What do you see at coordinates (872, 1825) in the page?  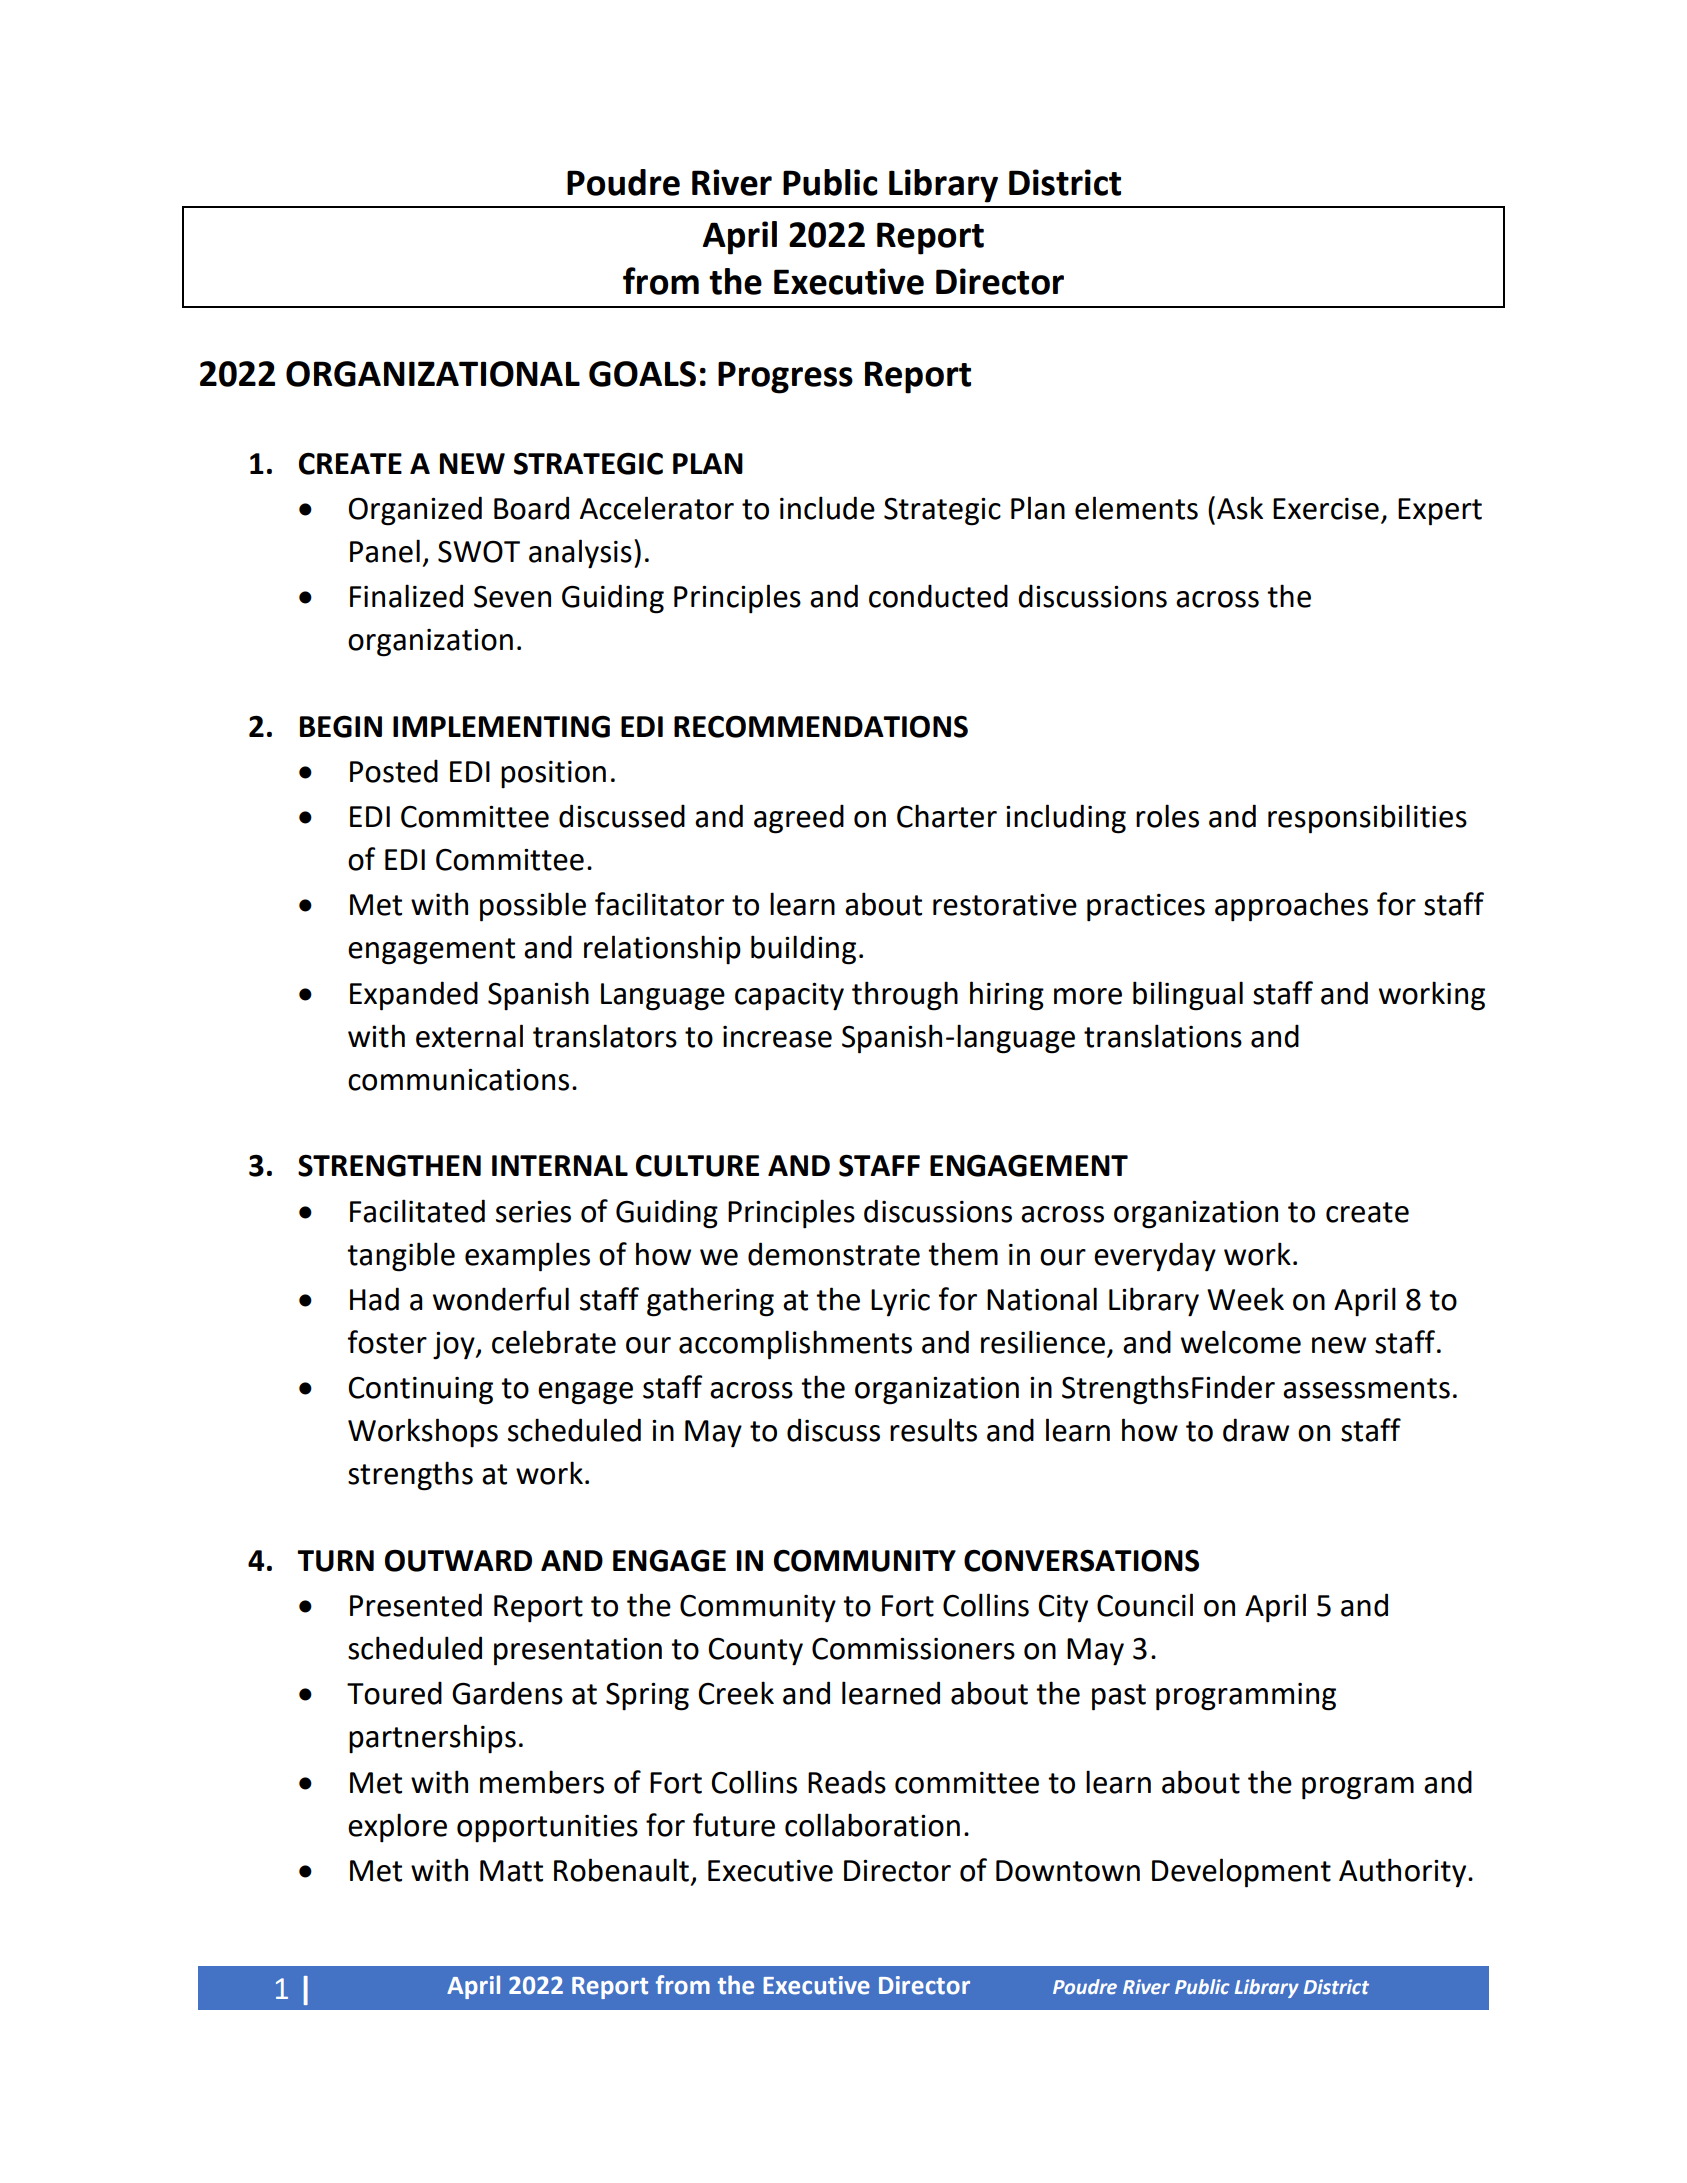 I see `collaboration` at bounding box center [872, 1825].
